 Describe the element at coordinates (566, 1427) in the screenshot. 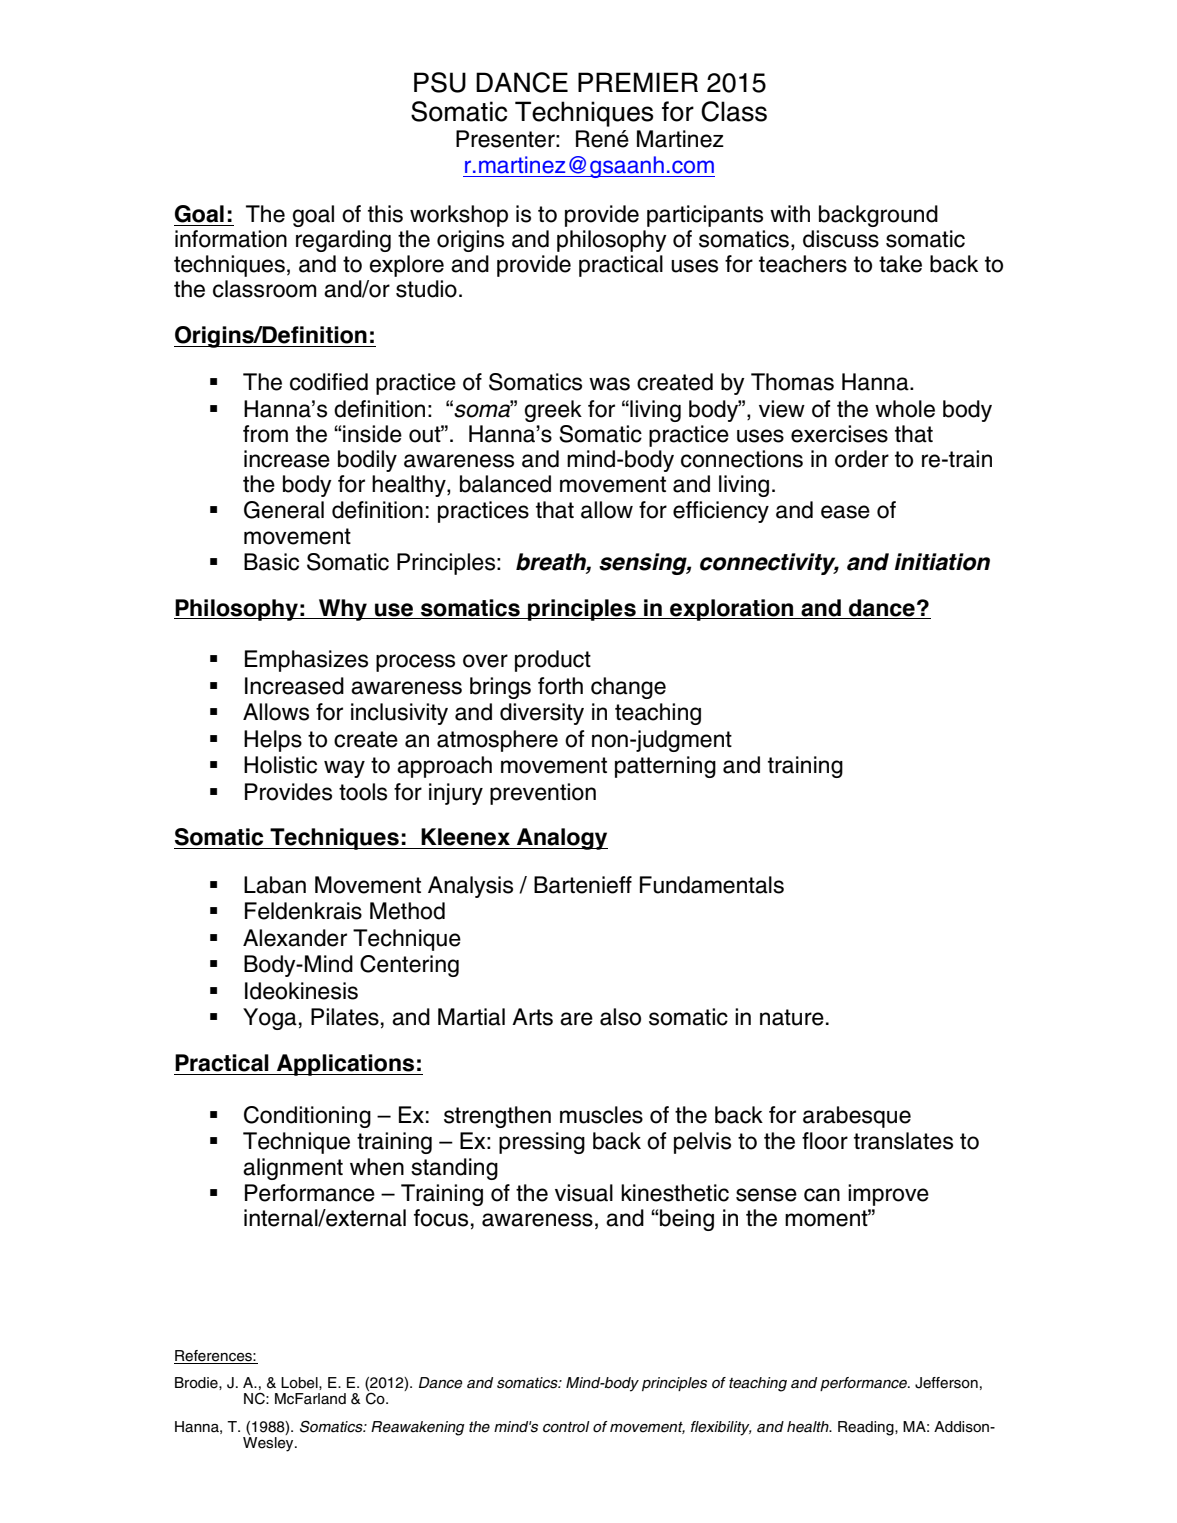

I see `control` at that location.
